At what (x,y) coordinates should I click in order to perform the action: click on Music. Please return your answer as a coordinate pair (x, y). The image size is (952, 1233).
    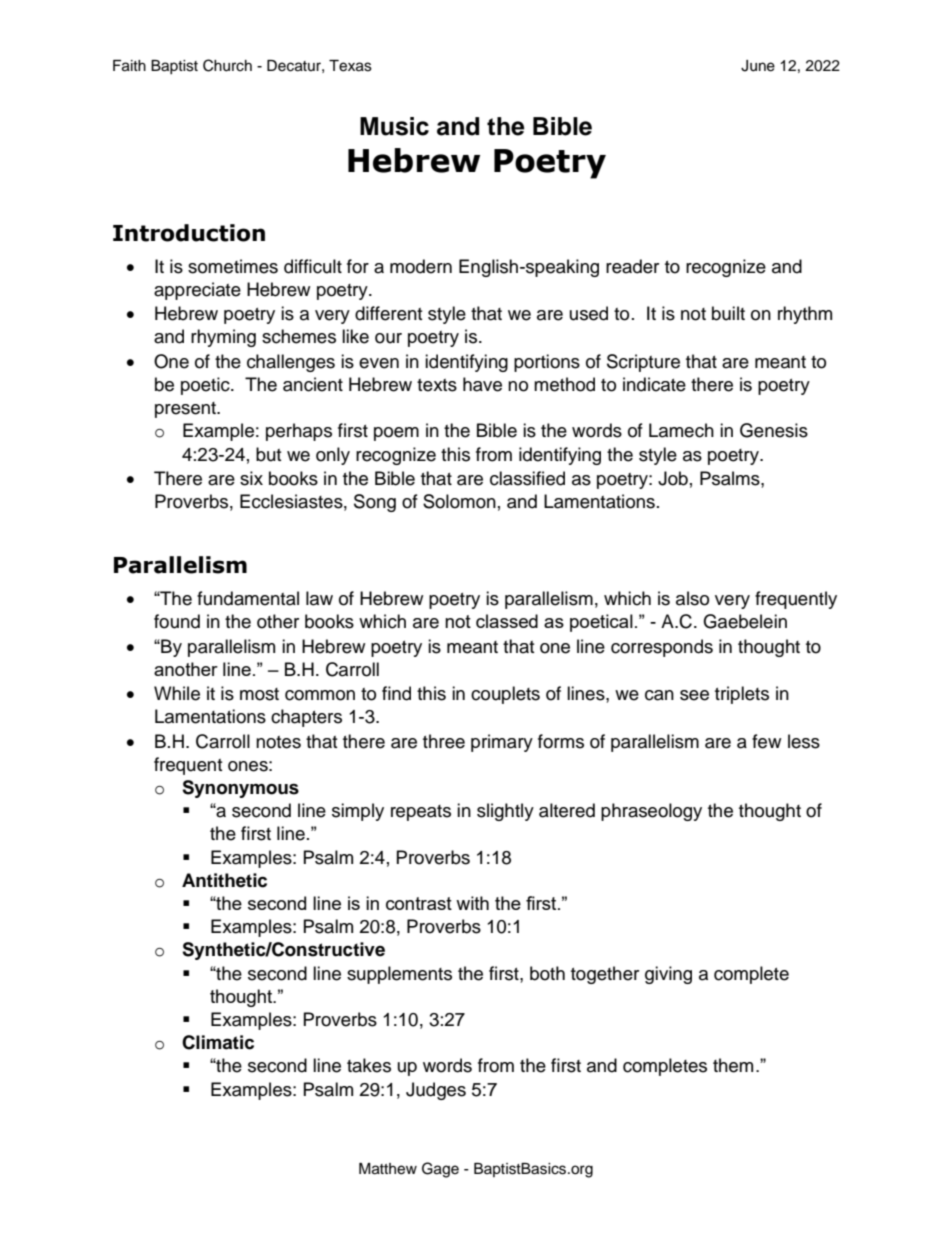
    Looking at the image, I should click on (394, 126).
